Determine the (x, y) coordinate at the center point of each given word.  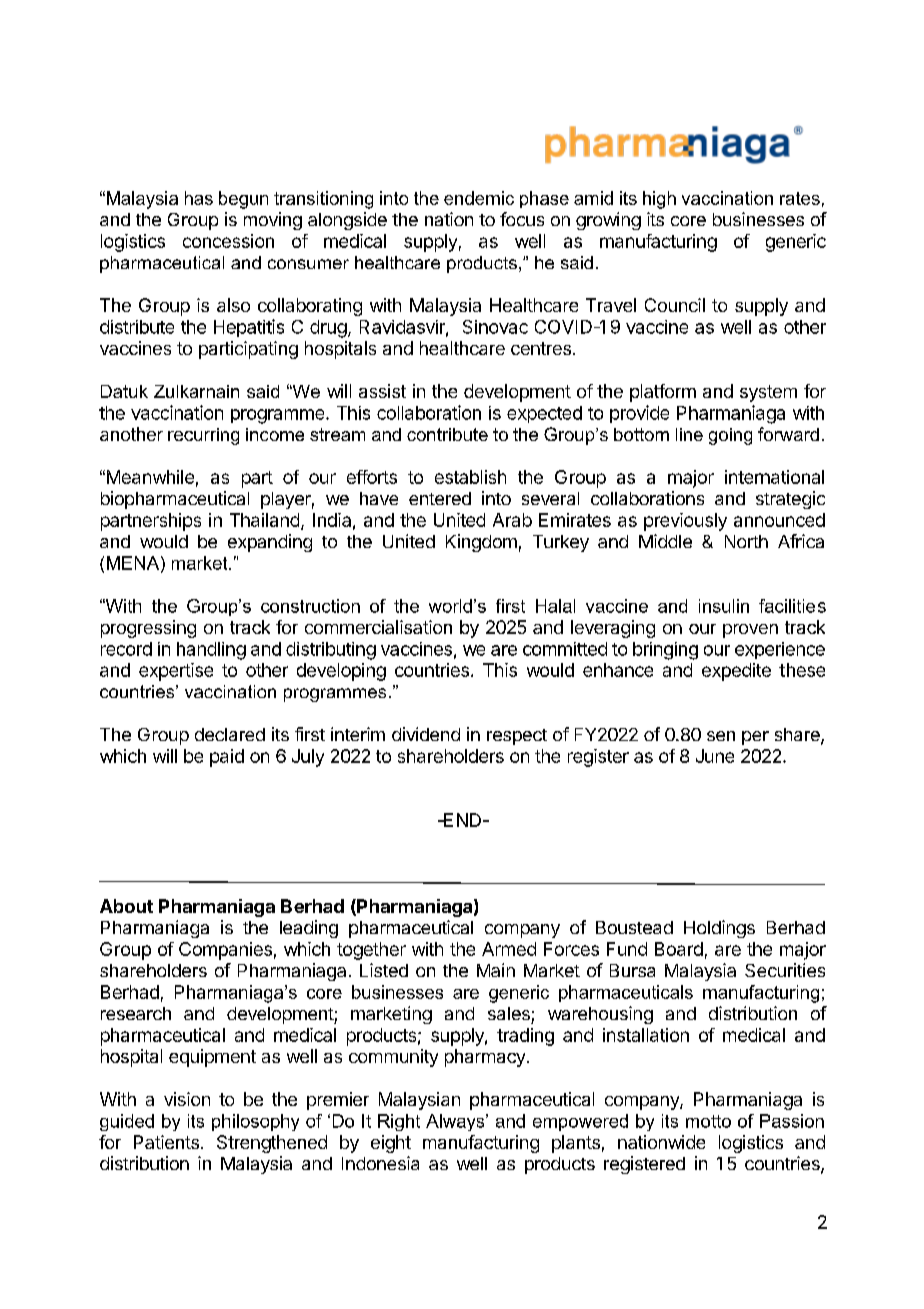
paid (227, 758)
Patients (166, 1142)
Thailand (264, 520)
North (746, 541)
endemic (479, 198)
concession (228, 241)
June (715, 756)
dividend (426, 734)
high (659, 200)
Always (456, 1122)
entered (440, 498)
